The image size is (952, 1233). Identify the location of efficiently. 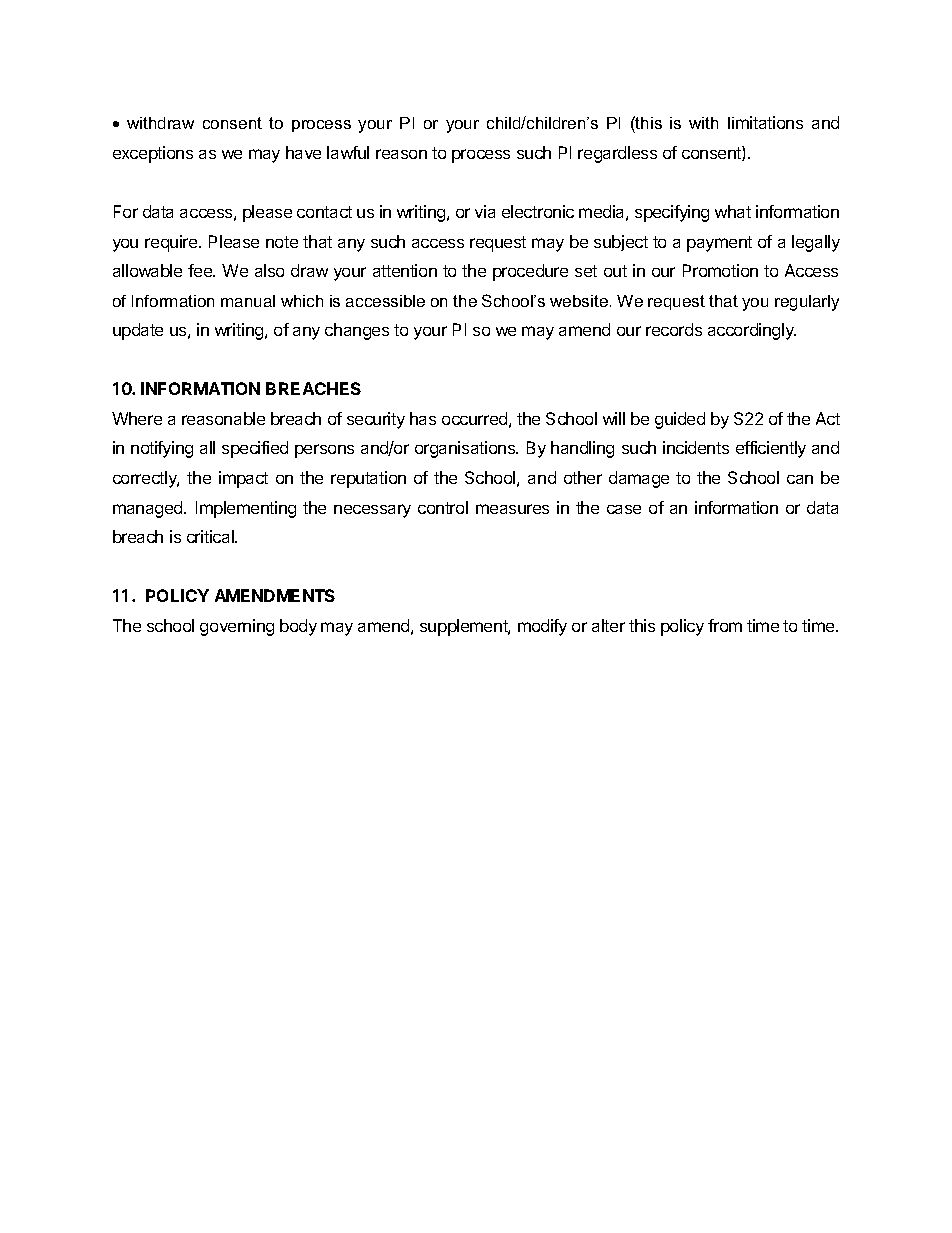
(771, 449).
